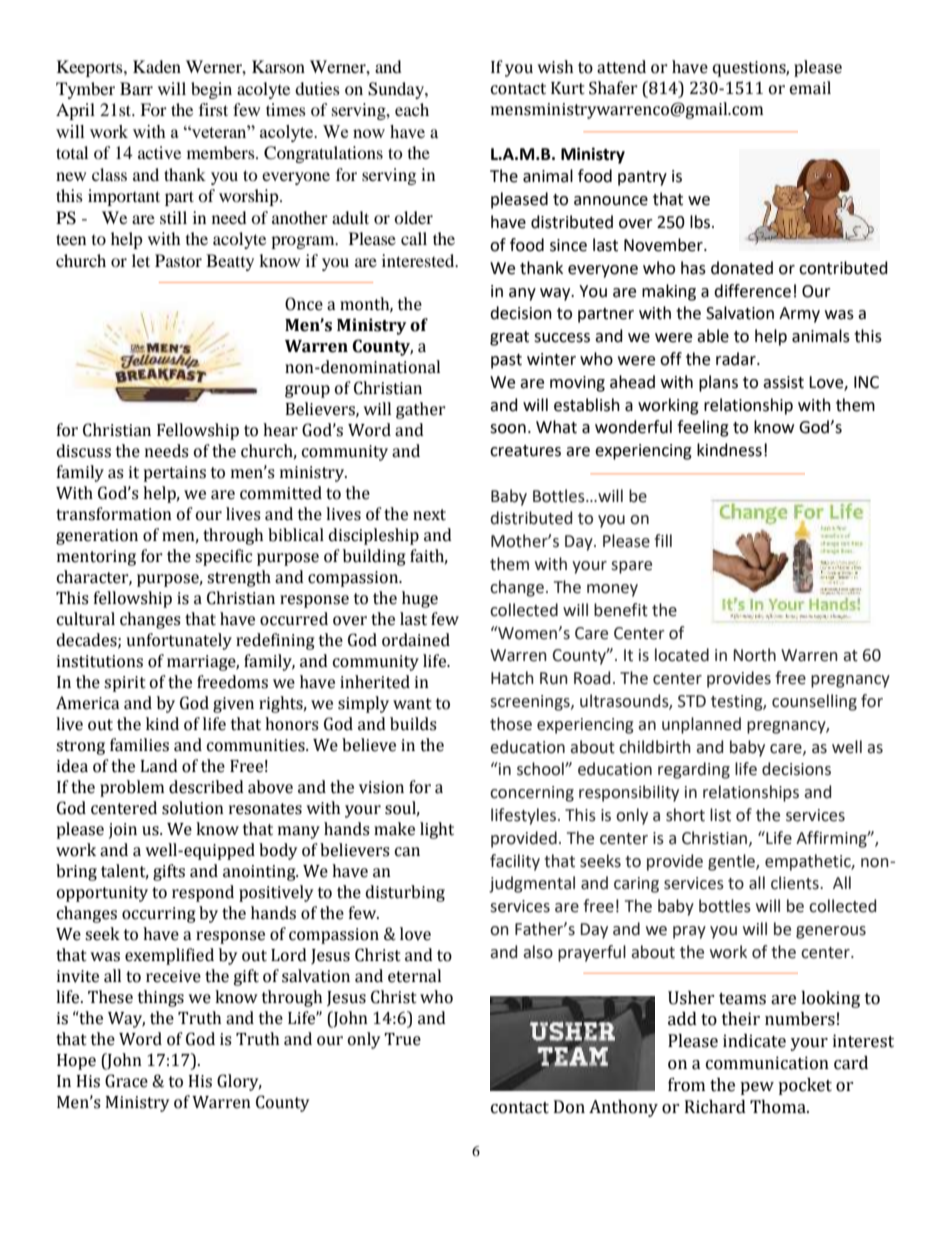 This screenshot has width=952, height=1233. Describe the element at coordinates (412, 109) in the screenshot. I see `each` at that location.
